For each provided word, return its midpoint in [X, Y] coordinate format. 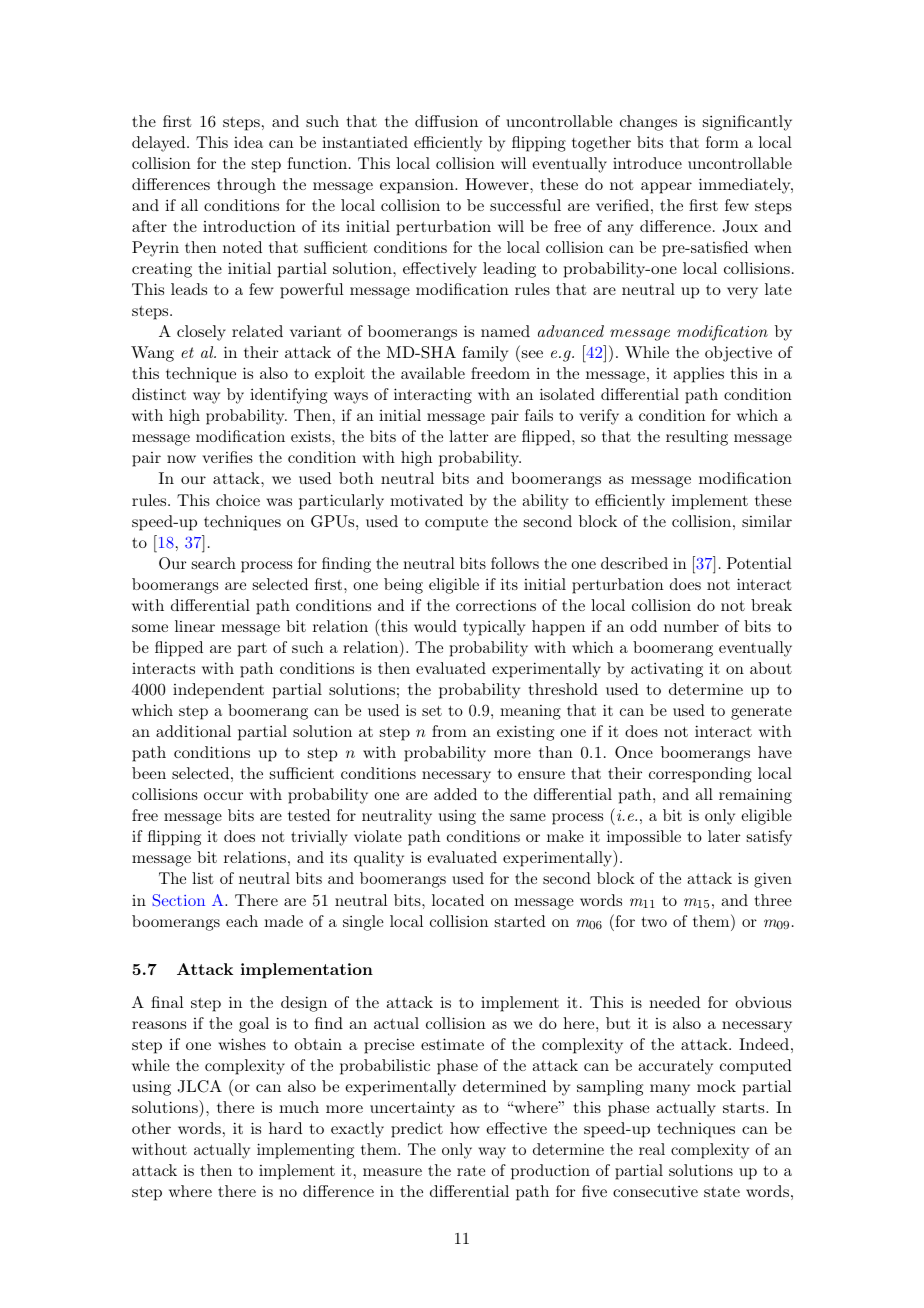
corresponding [700, 775]
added [455, 794]
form [722, 142]
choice [238, 500]
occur [223, 796]
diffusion [446, 121]
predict [417, 1130]
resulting [697, 438]
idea [248, 142]
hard [285, 1128]
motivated [426, 500]
